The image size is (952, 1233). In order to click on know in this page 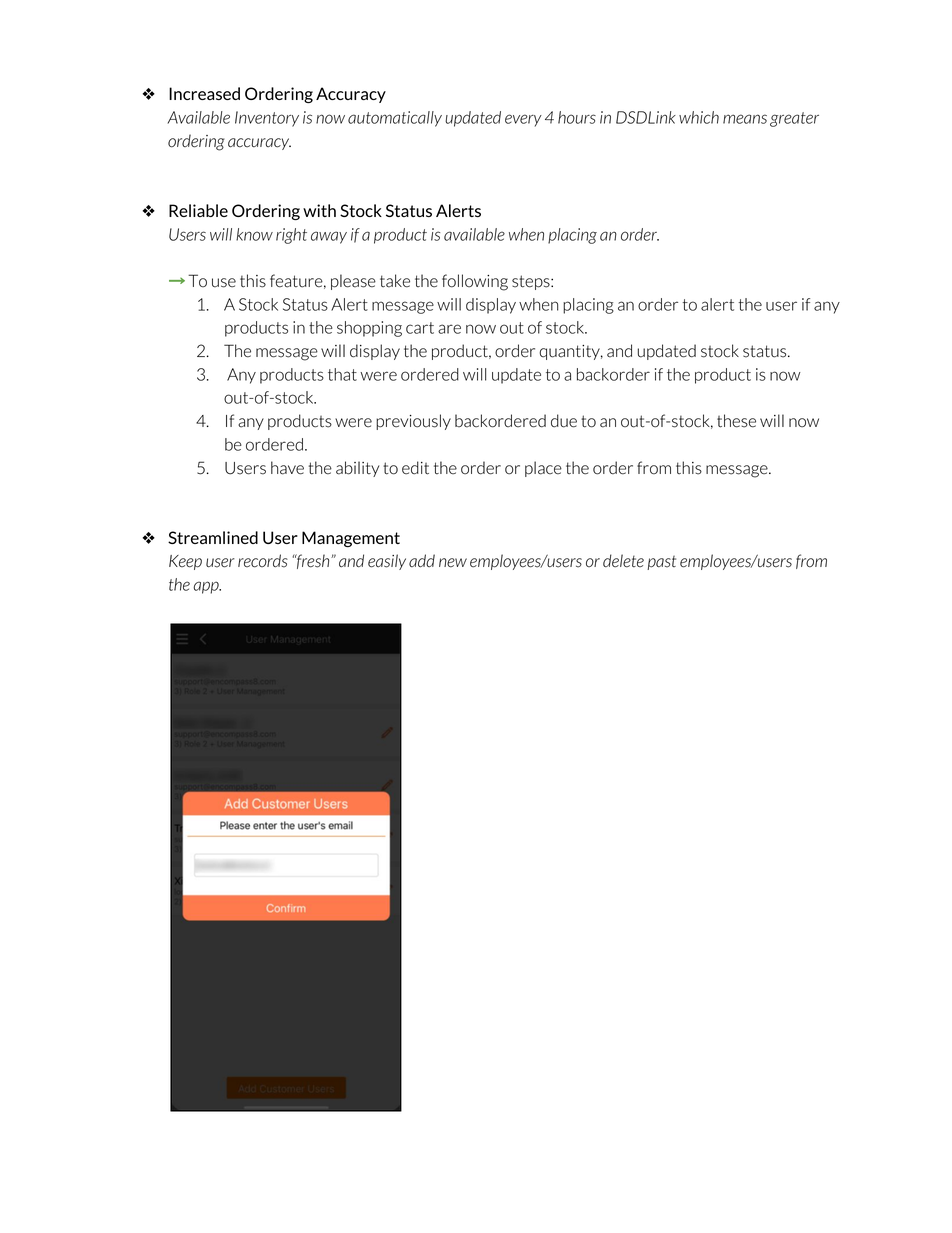, I will do `click(254, 234)`.
